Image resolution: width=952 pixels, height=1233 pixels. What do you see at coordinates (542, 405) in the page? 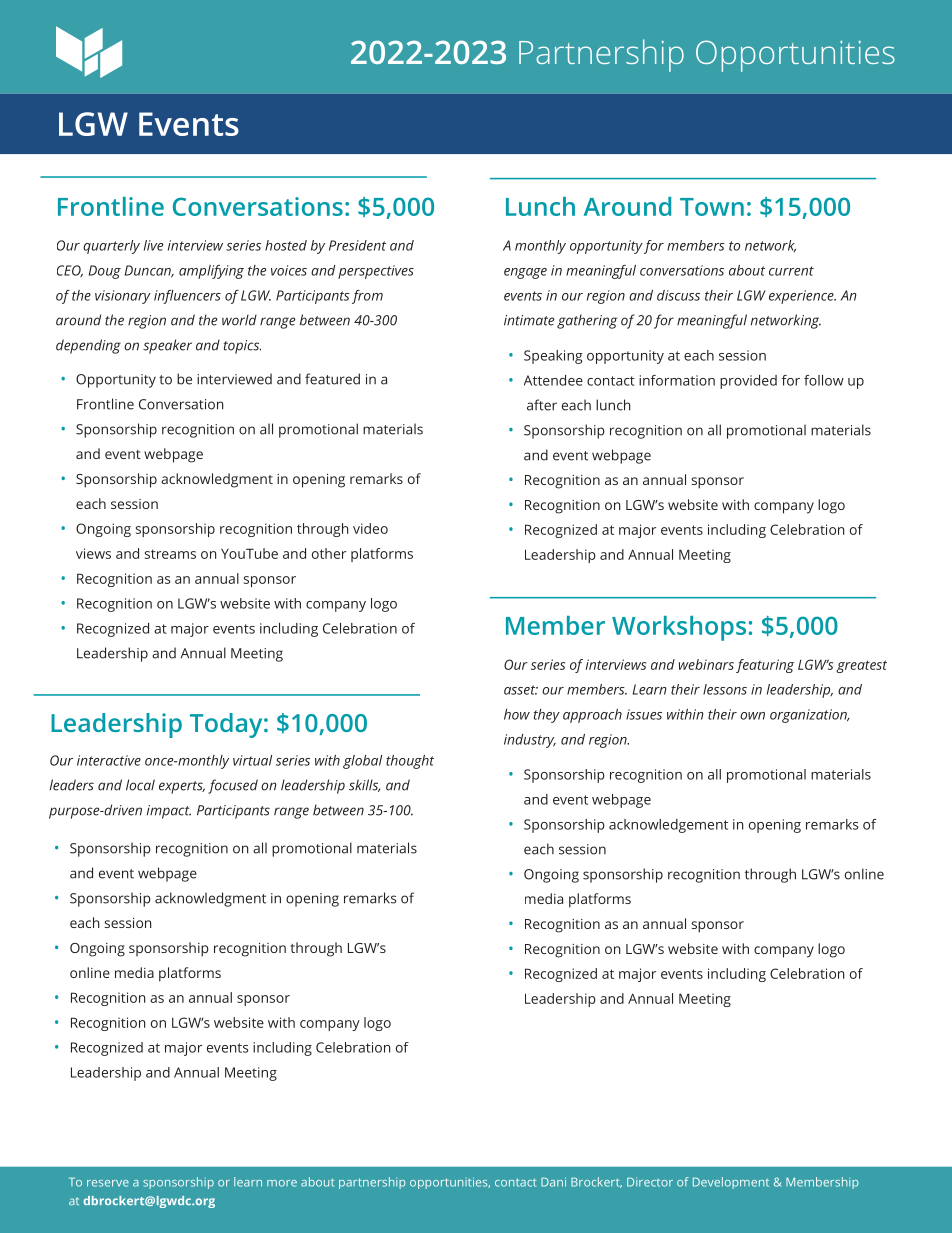
I see `after` at bounding box center [542, 405].
